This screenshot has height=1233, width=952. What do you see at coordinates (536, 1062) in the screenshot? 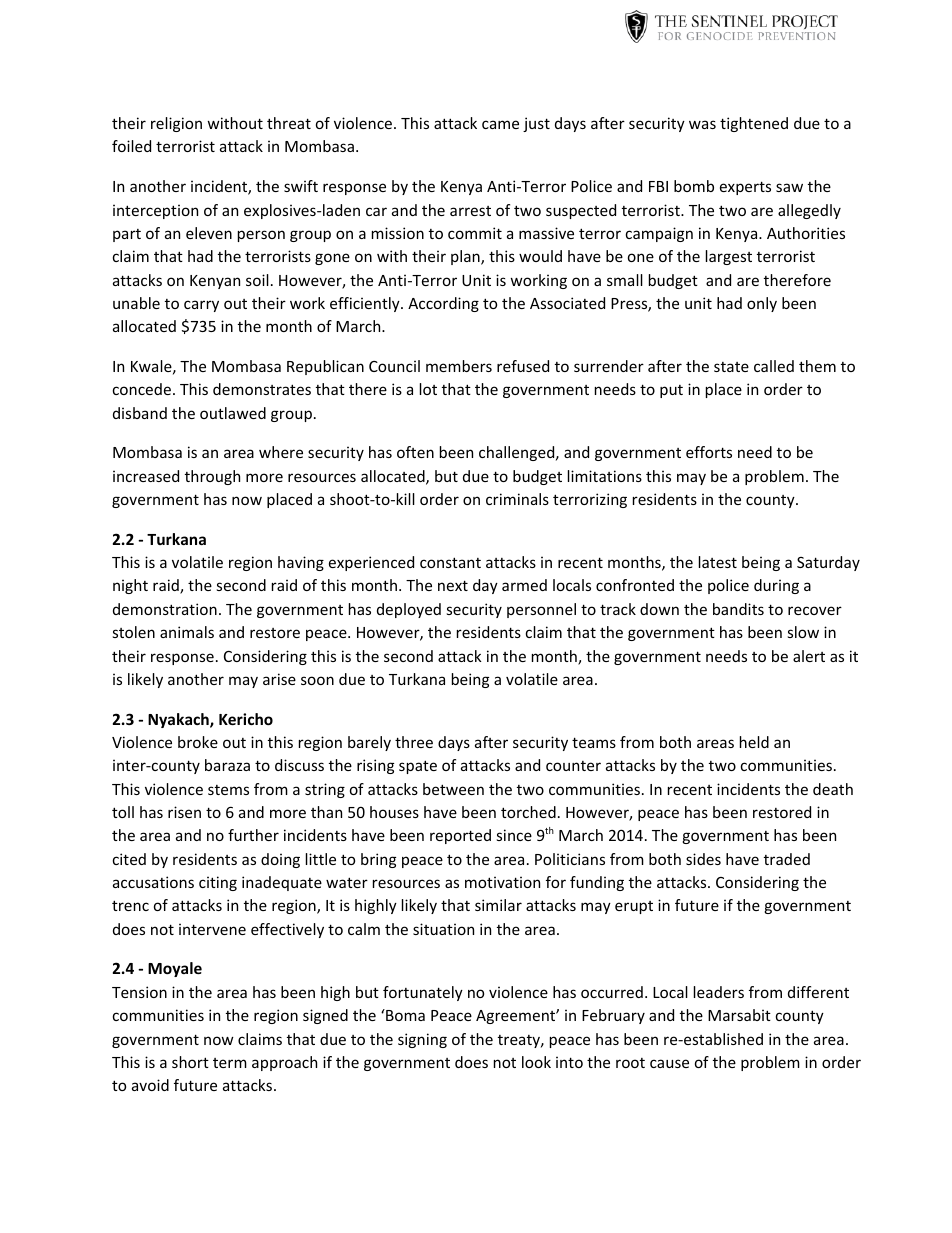
I see `look` at bounding box center [536, 1062].
